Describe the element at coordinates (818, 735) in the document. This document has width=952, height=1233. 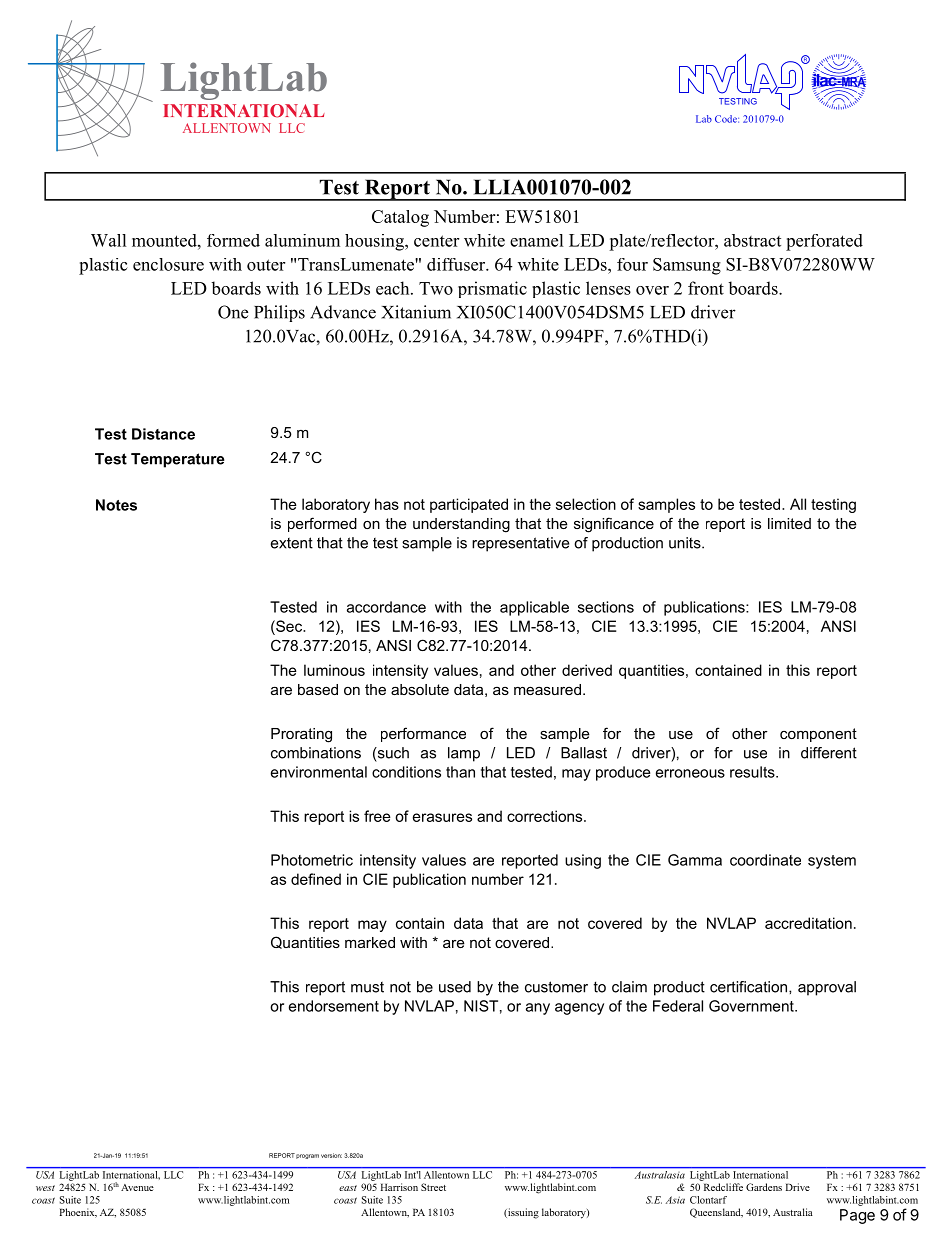
I see `component` at that location.
